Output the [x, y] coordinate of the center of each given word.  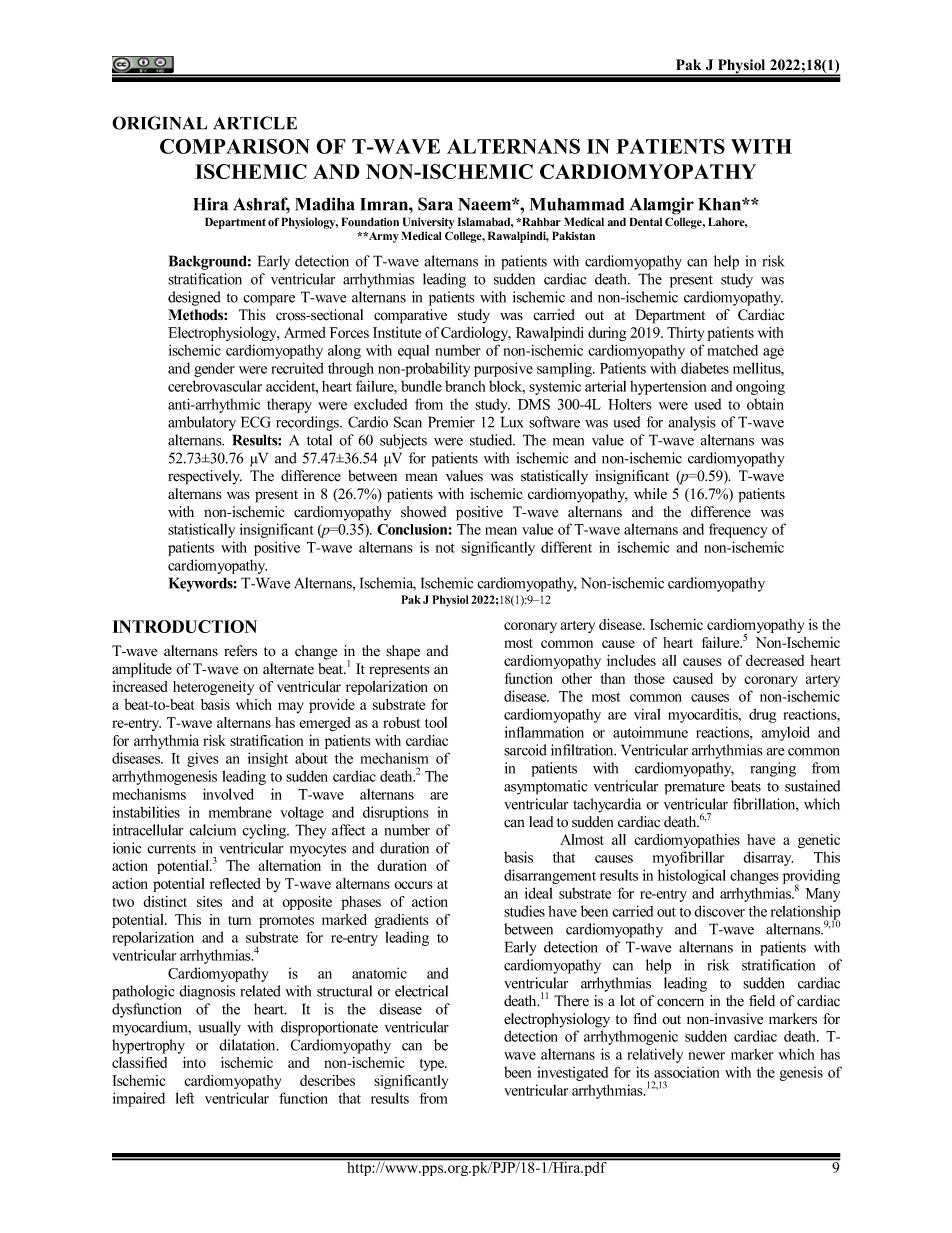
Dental [646, 222]
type [433, 1065]
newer [706, 1056]
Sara [435, 204]
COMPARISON [235, 146]
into [194, 1062]
